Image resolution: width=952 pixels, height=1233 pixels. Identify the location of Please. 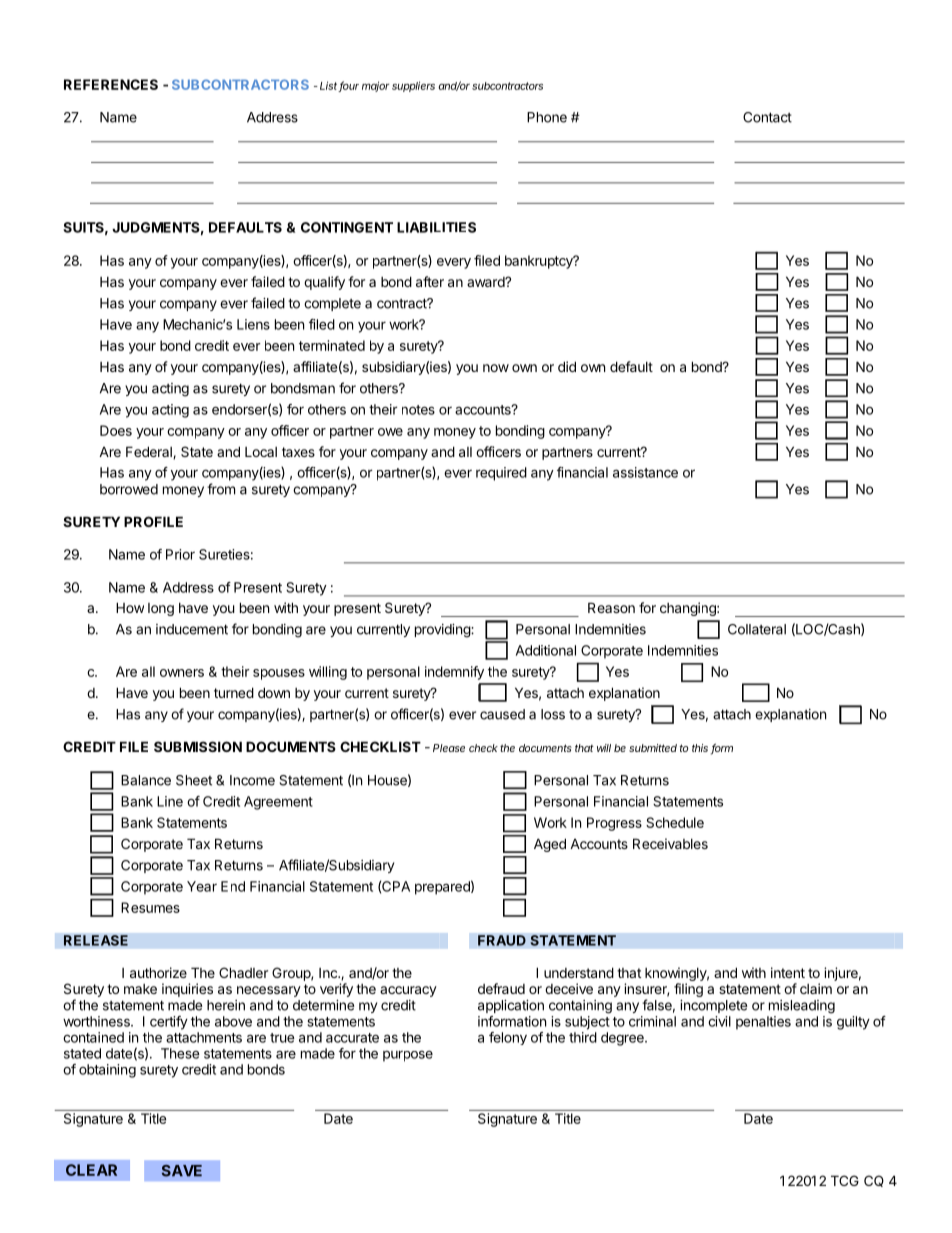
(449, 748).
